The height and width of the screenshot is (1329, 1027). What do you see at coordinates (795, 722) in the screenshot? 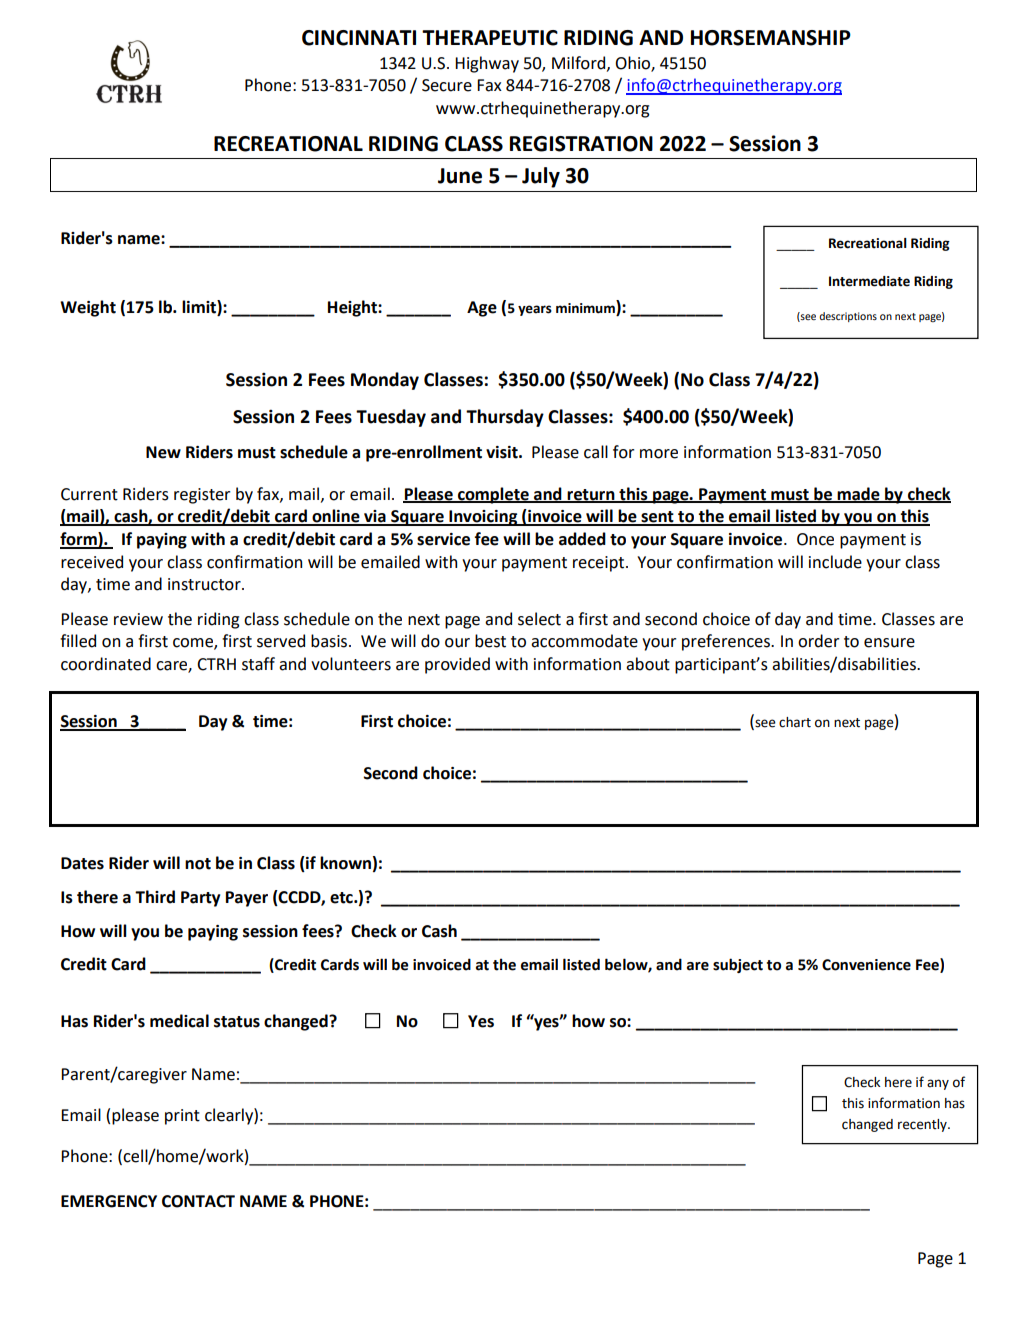
I see `chart` at bounding box center [795, 722].
